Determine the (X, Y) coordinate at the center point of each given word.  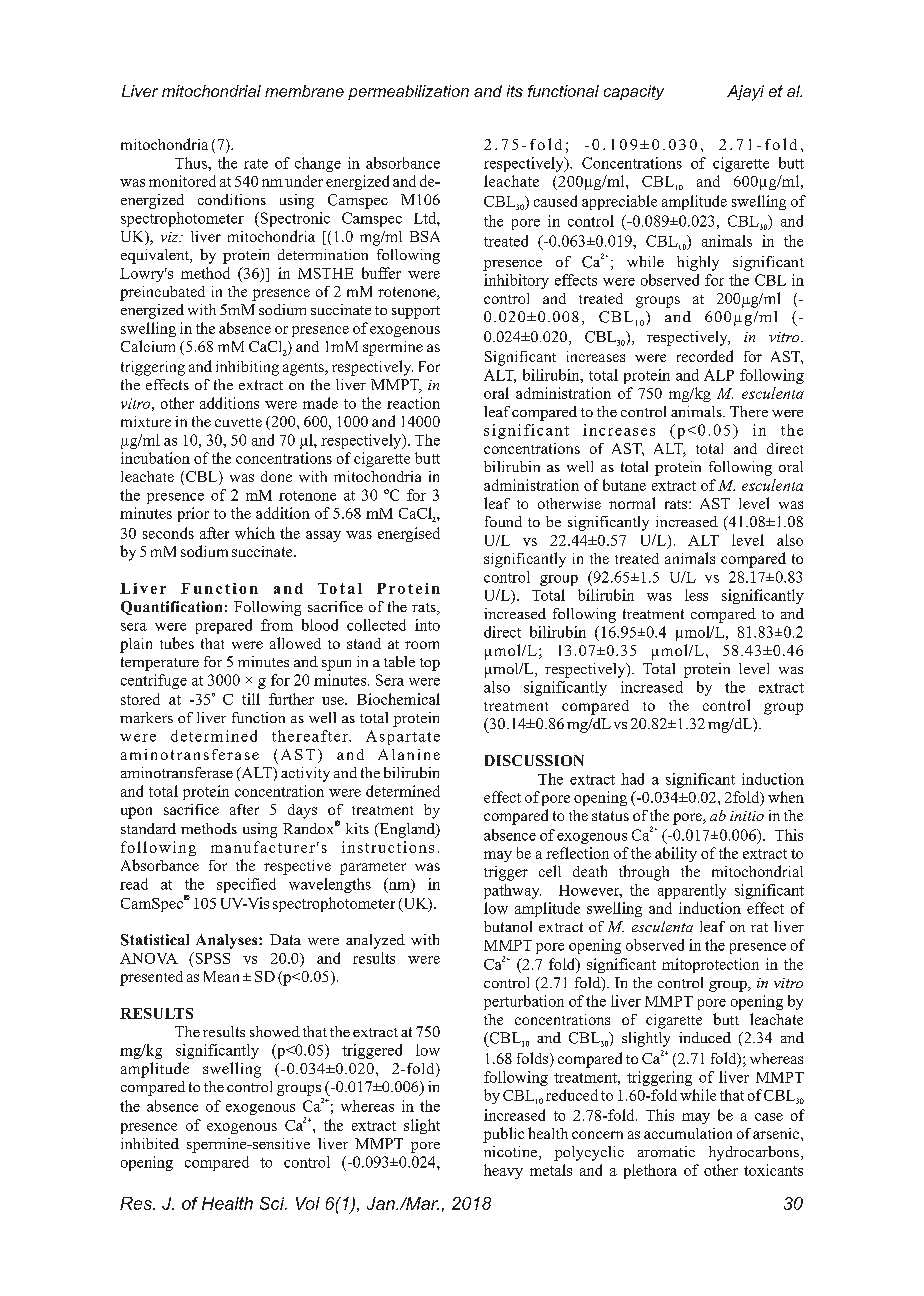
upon (136, 813)
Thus (192, 163)
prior (193, 514)
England (407, 830)
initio (747, 816)
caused (555, 201)
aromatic (666, 1151)
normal (632, 503)
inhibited (150, 1143)
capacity (634, 92)
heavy (503, 1171)
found (503, 521)
